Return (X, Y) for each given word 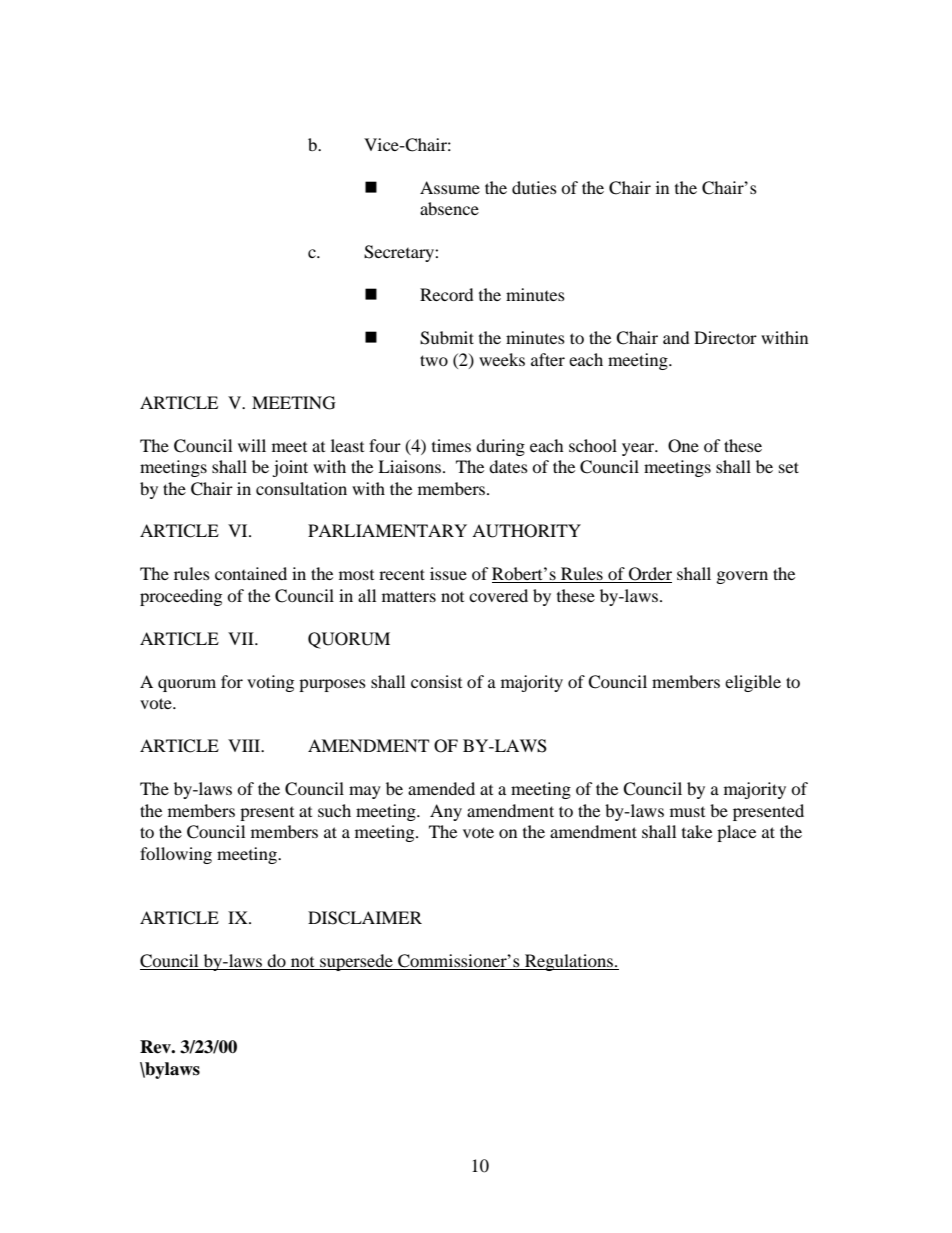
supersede (356, 962)
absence (449, 208)
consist (436, 681)
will (252, 445)
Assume (450, 187)
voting (270, 683)
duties (534, 187)
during (500, 447)
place (736, 833)
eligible (753, 683)
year (639, 449)
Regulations (569, 962)
